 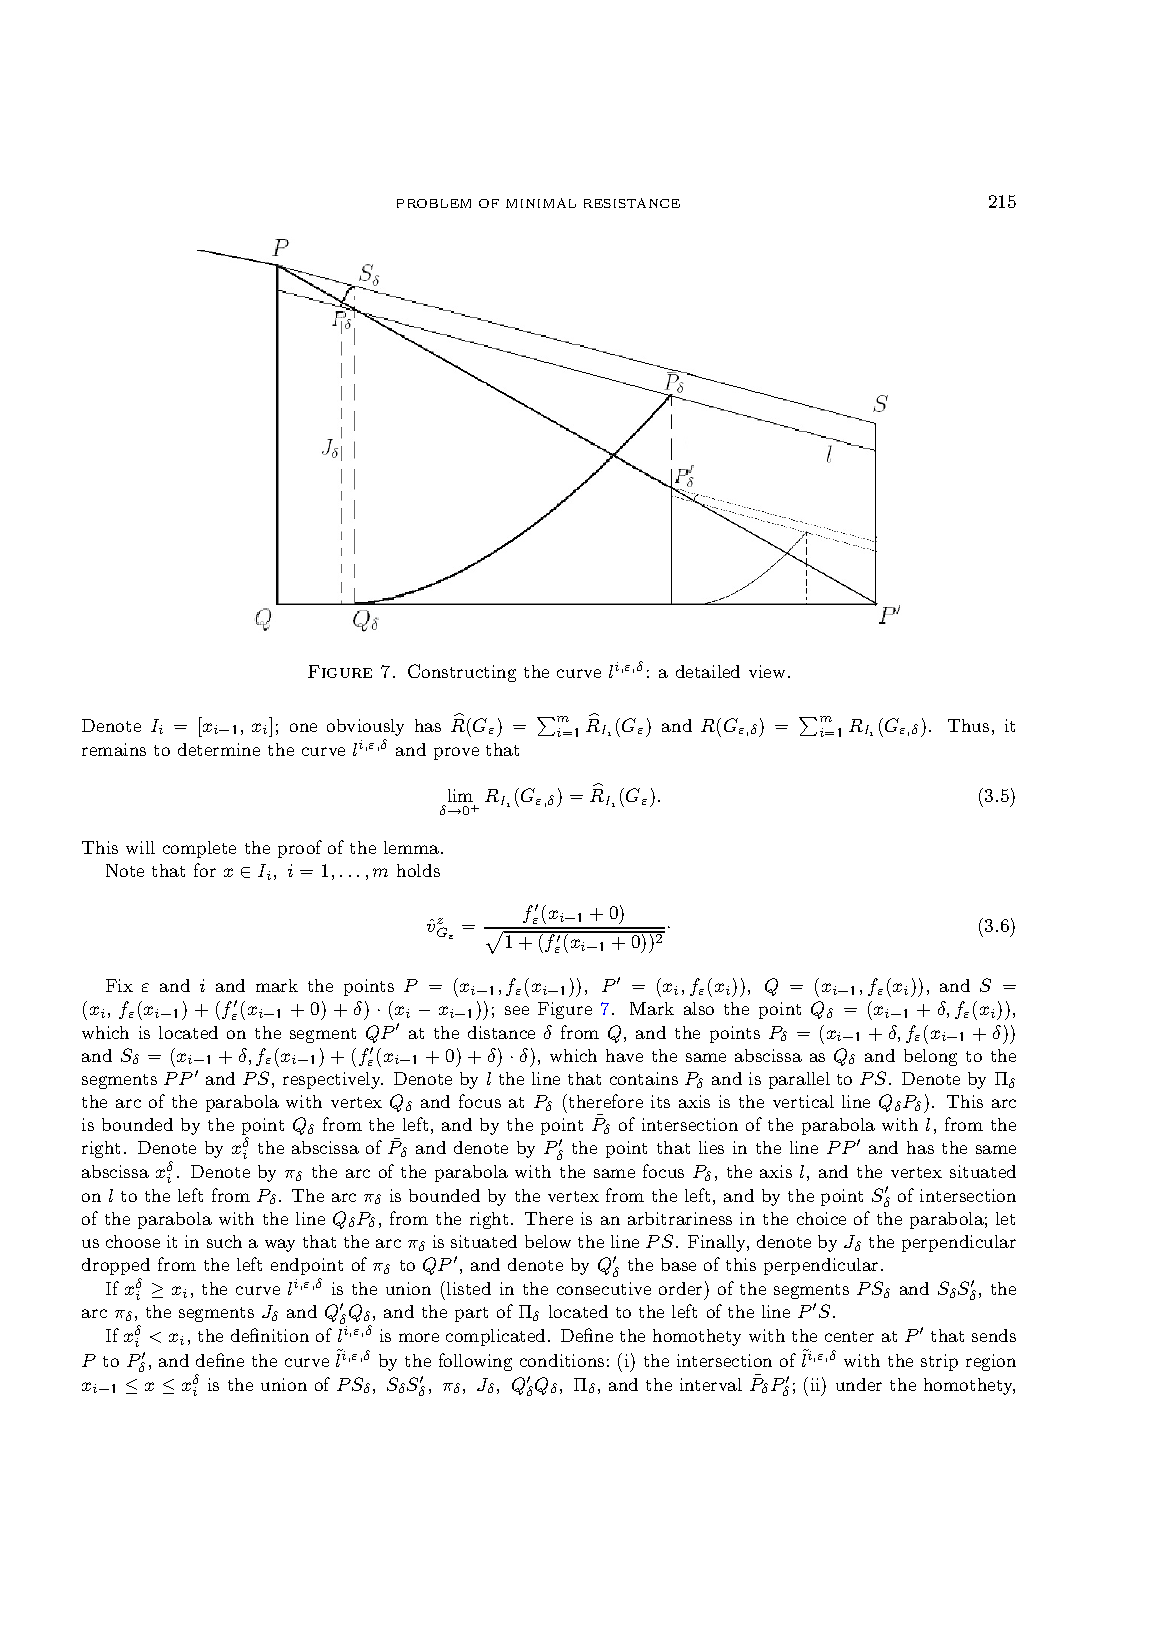 I want to click on Thus, so click(x=968, y=725).
